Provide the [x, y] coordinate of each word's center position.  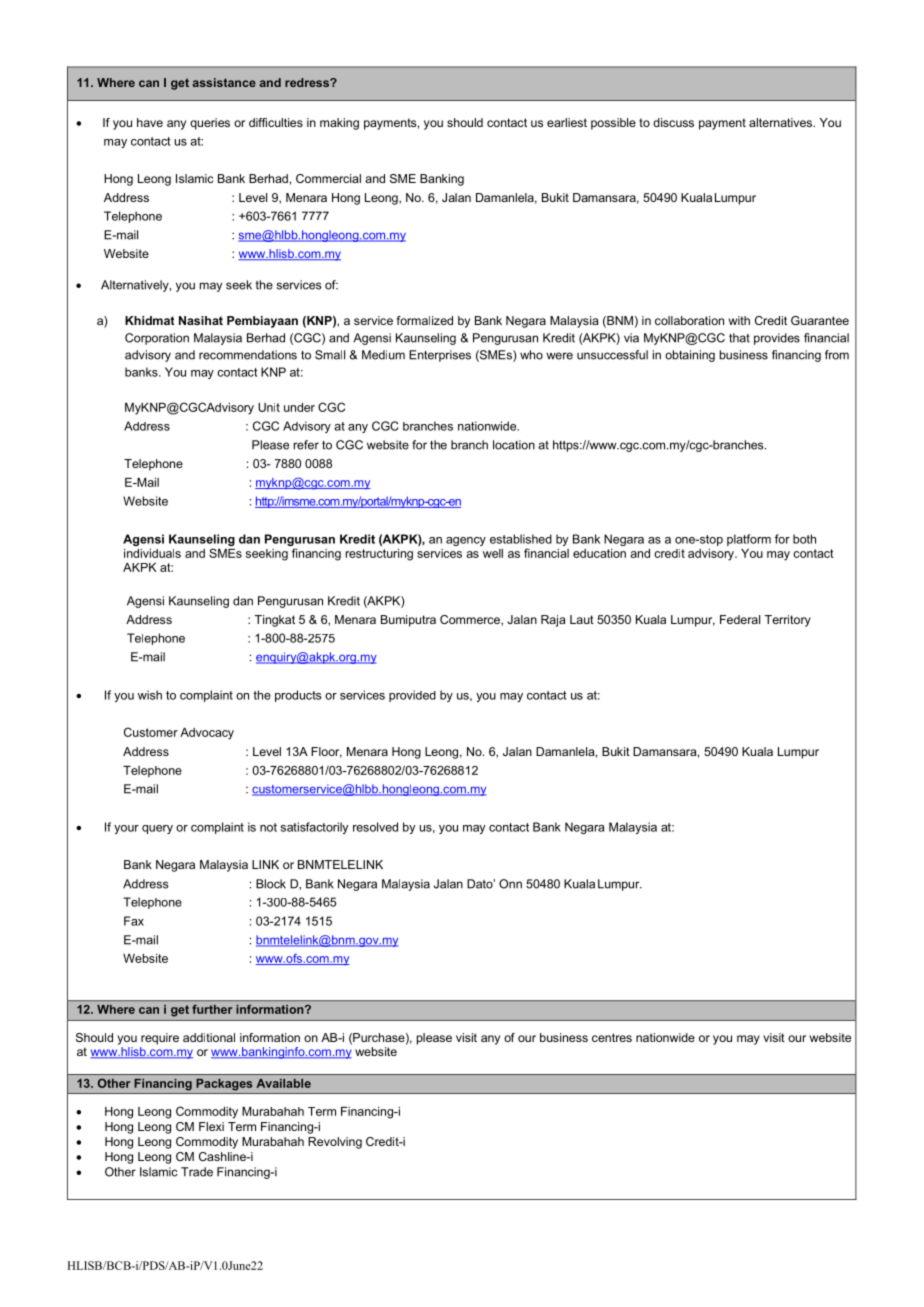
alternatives [781, 122]
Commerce [471, 620]
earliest [567, 122]
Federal [740, 619]
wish [150, 695]
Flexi [211, 1126]
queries [210, 124]
